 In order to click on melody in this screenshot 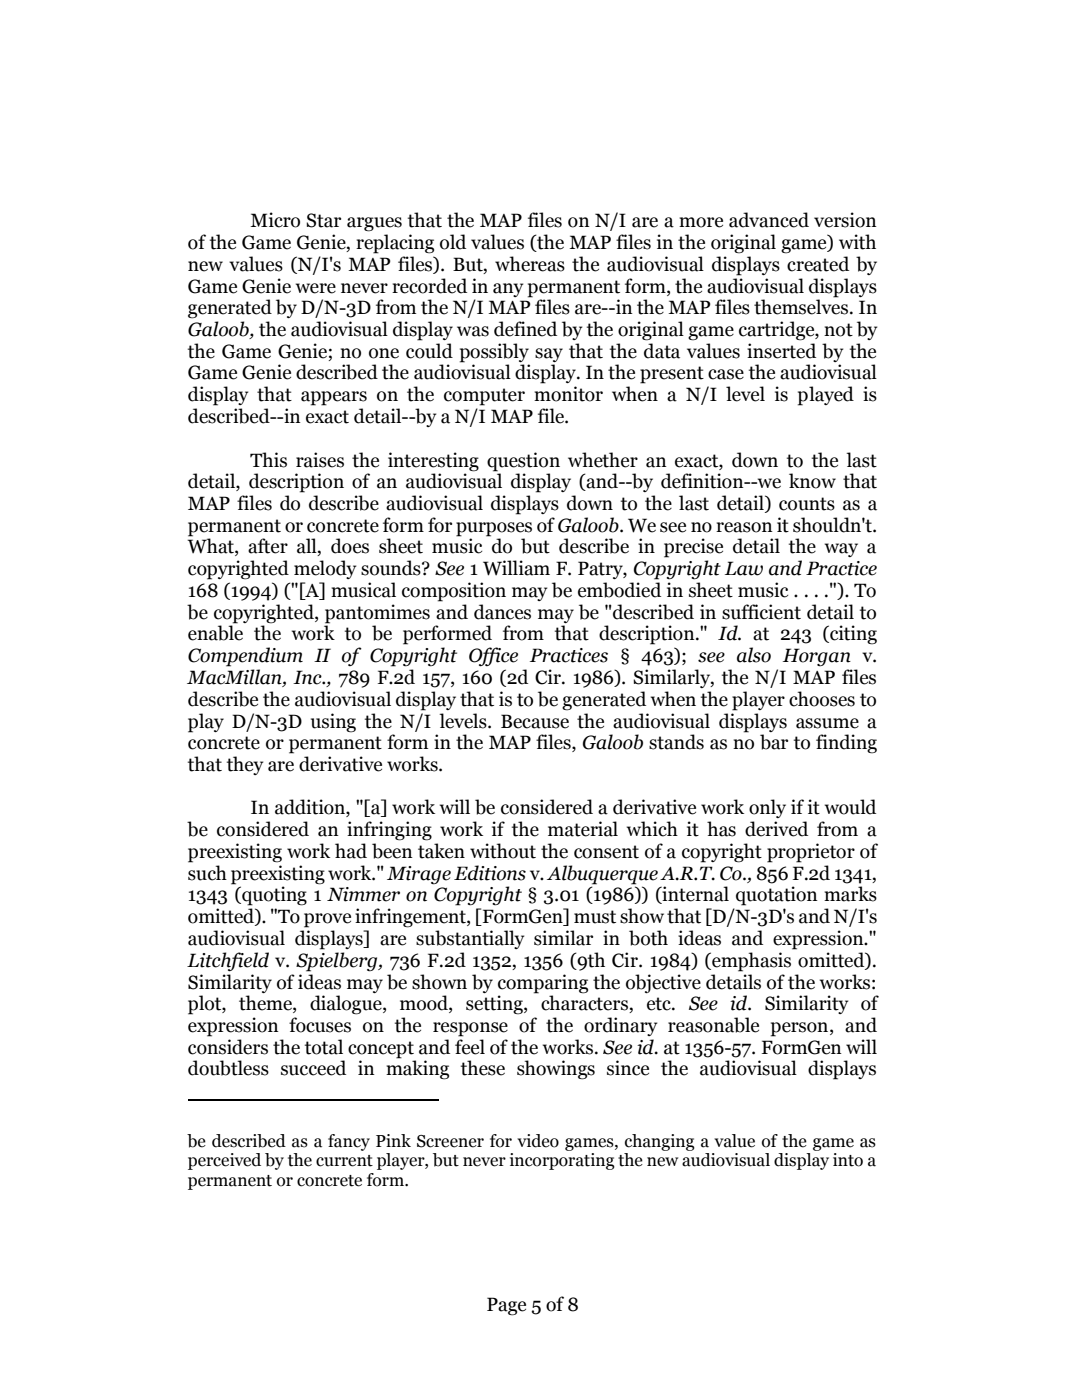, I will do `click(325, 569)`.
